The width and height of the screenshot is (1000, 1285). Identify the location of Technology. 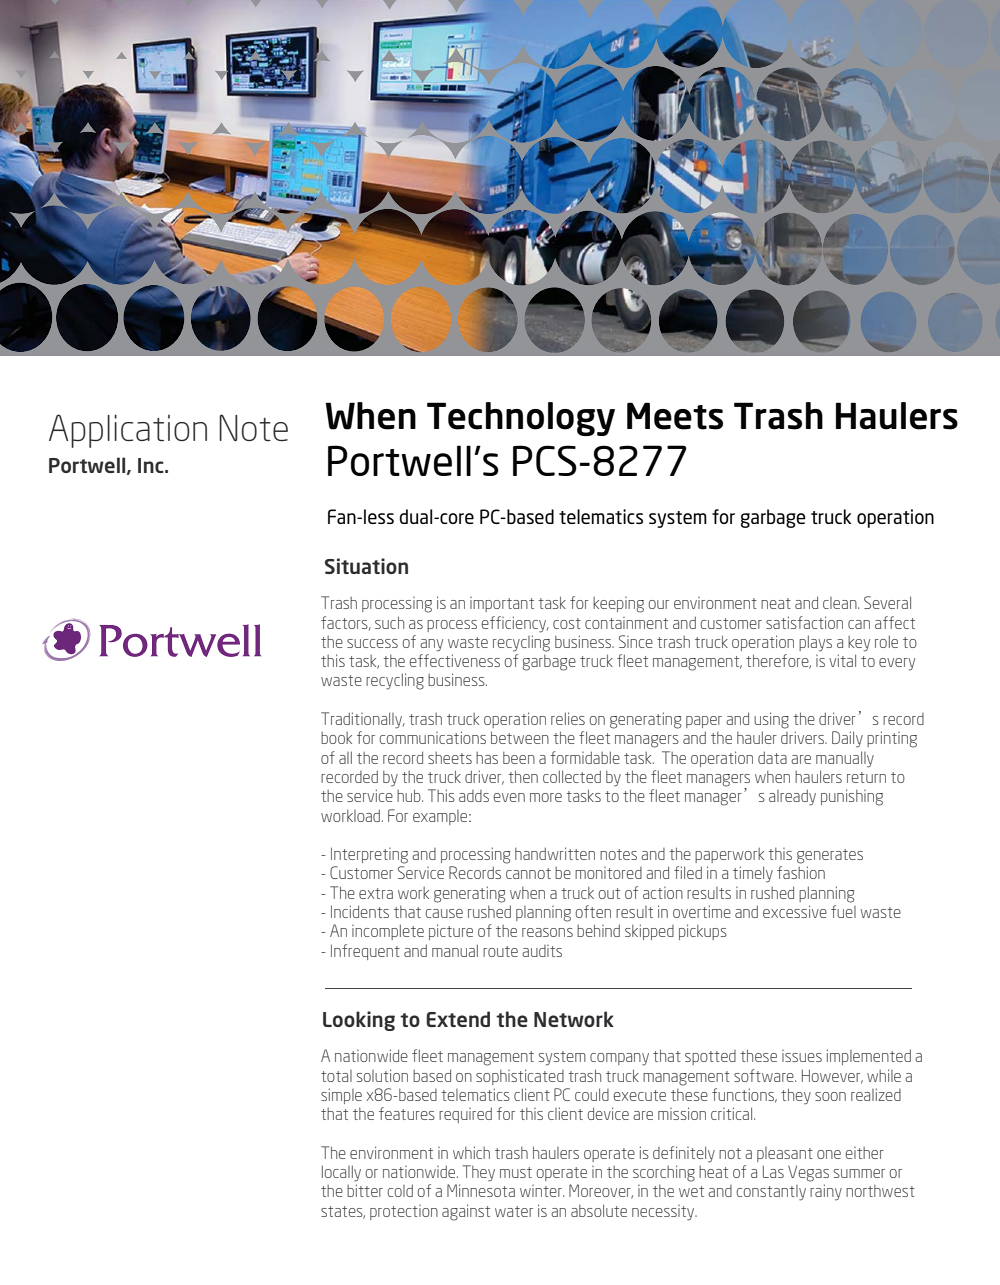
(521, 419).
